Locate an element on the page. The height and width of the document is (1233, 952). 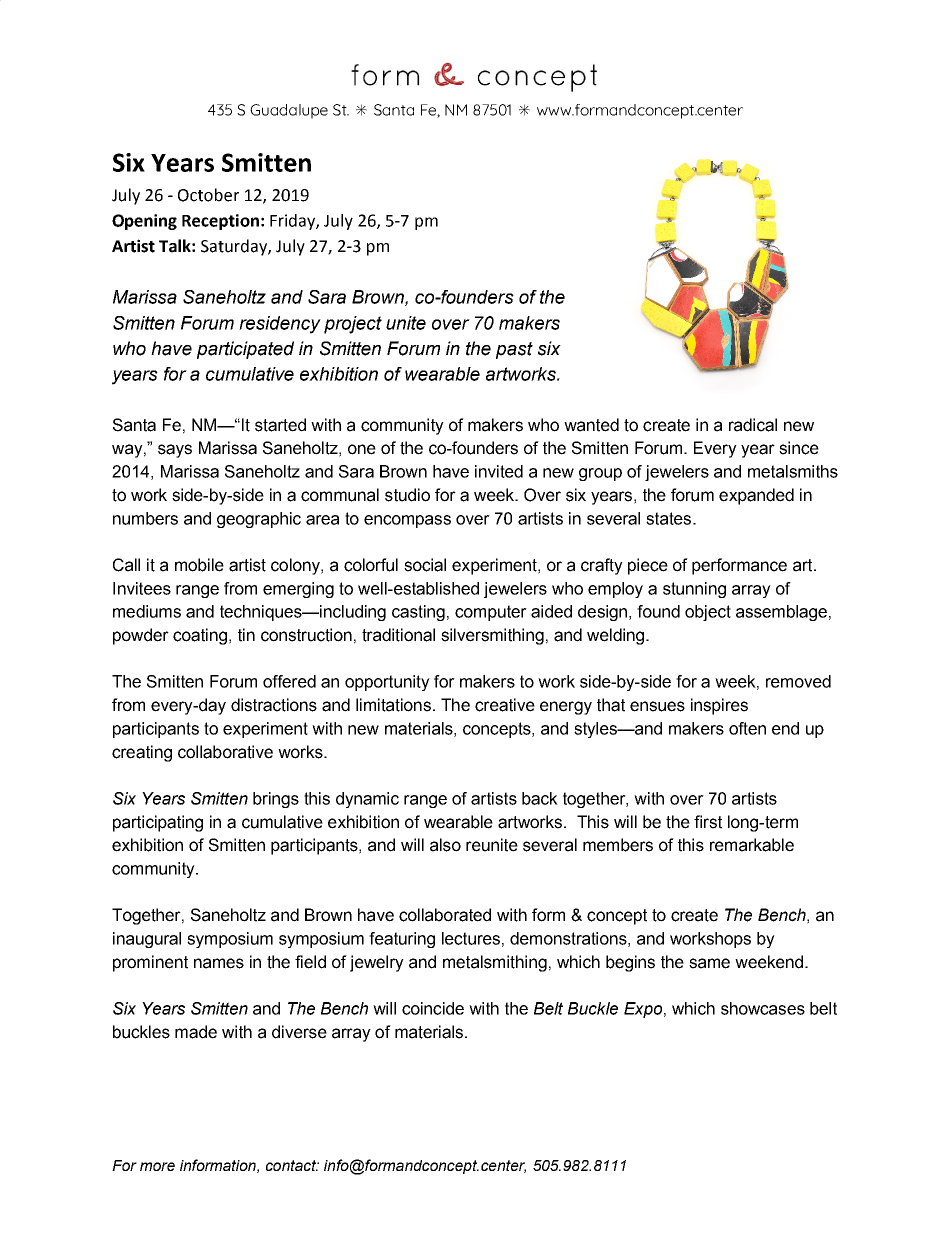
lectures is located at coordinates (471, 938).
